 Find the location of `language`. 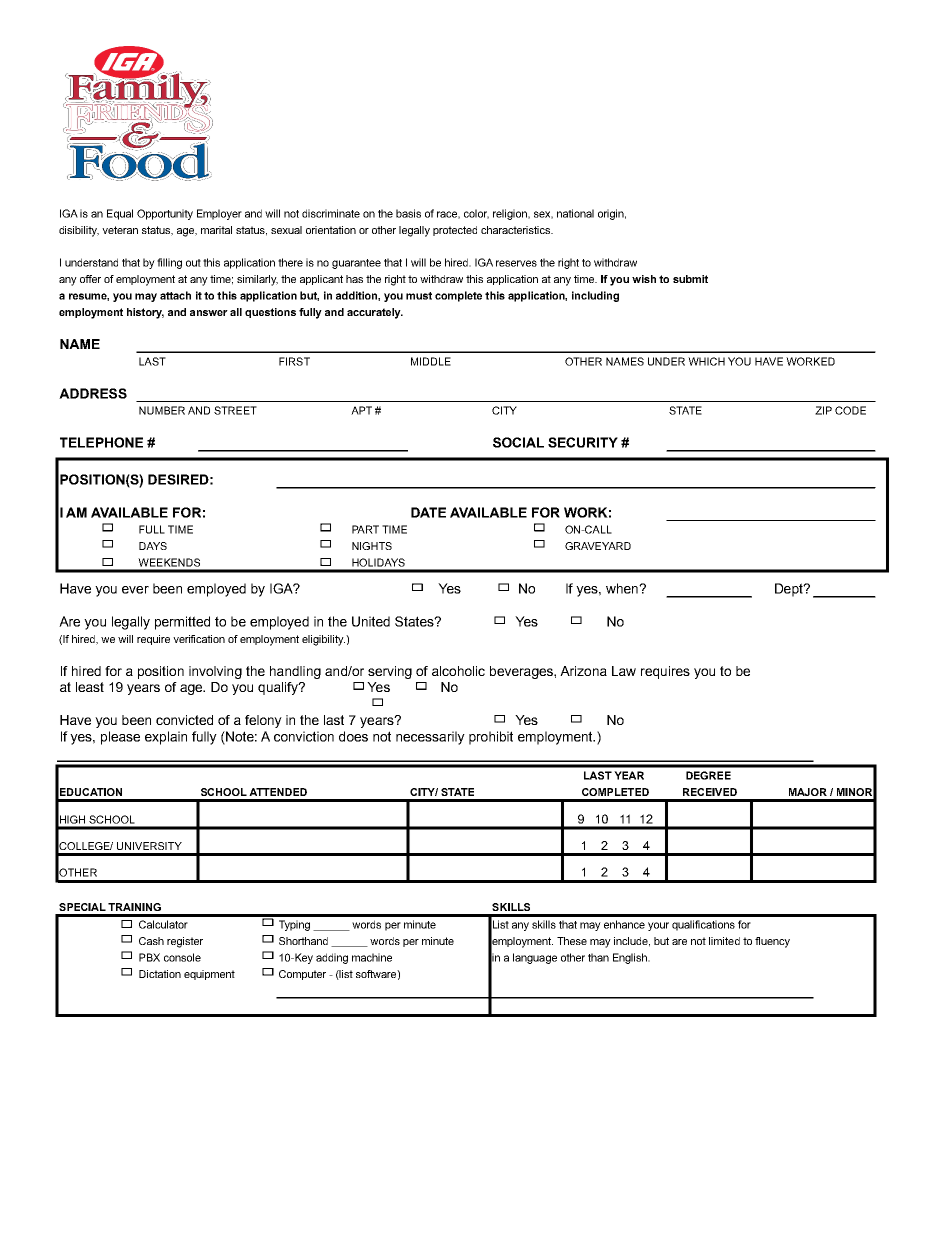

language is located at coordinates (535, 958).
